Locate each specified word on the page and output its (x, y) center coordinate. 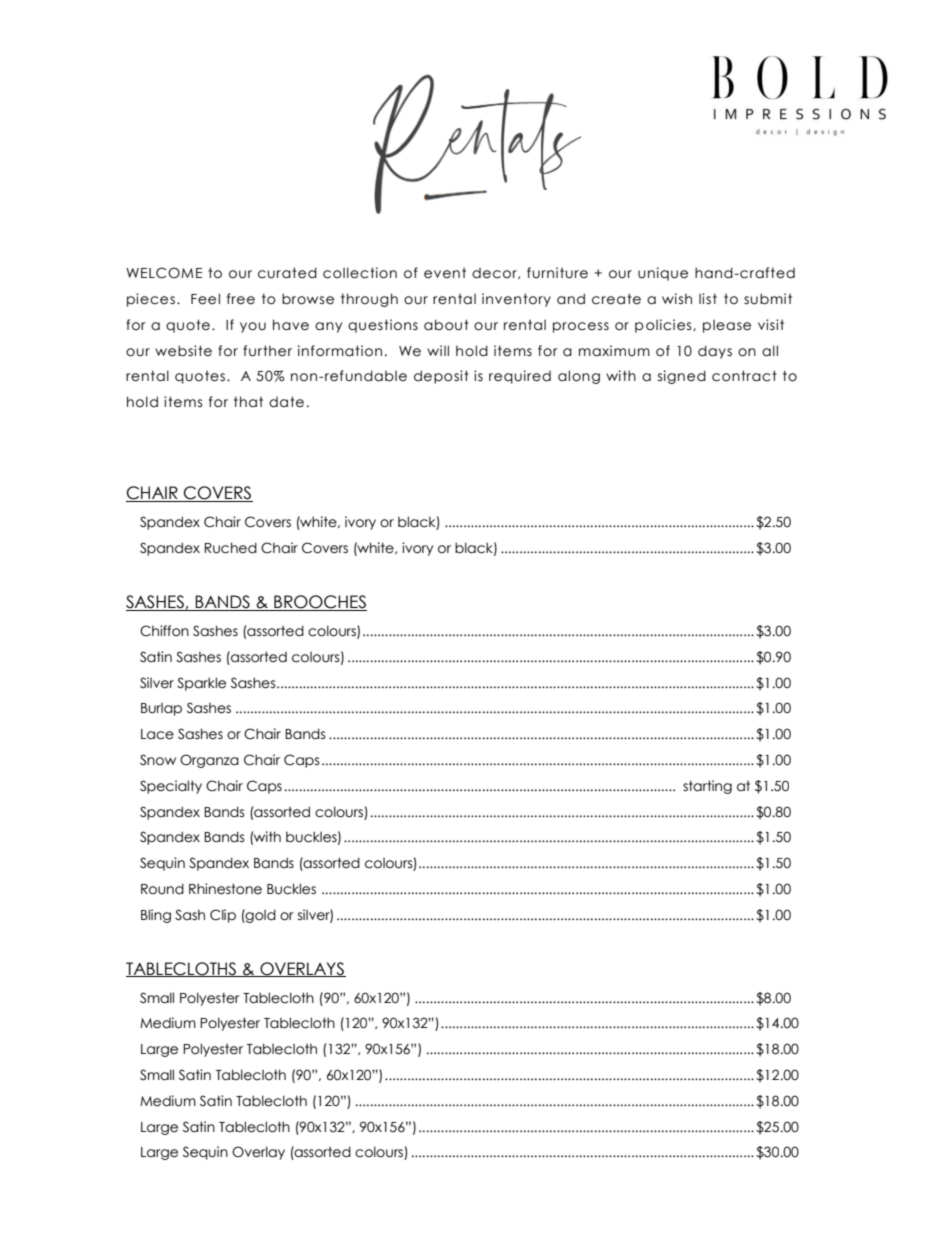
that (248, 402)
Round (162, 889)
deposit (441, 377)
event (445, 273)
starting (707, 787)
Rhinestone (225, 889)
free (241, 299)
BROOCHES (319, 603)
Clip (223, 916)
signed (682, 377)
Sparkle (201, 684)
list (708, 299)
